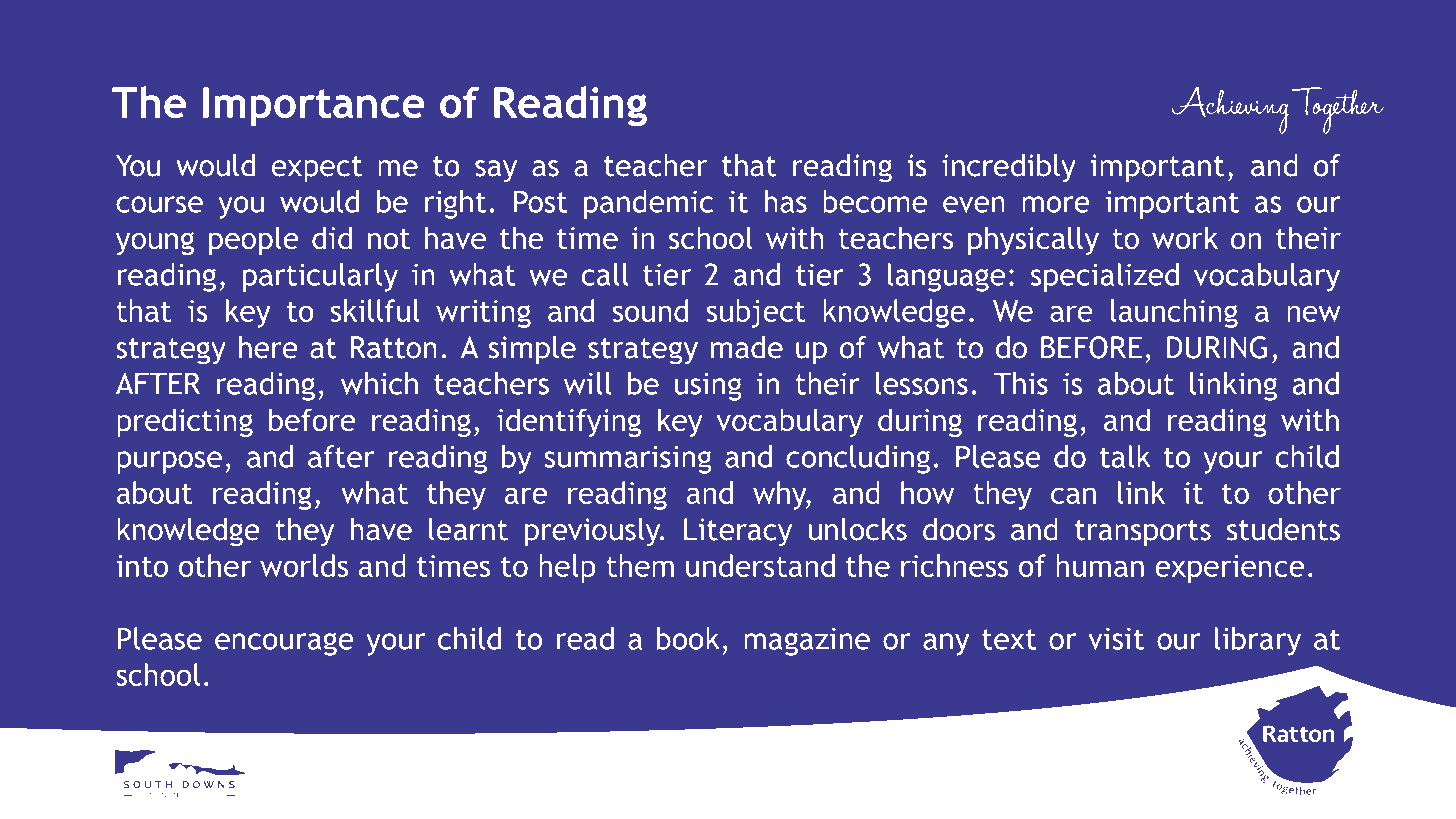  What do you see at coordinates (320, 277) in the image?
I see `particularly` at bounding box center [320, 277].
